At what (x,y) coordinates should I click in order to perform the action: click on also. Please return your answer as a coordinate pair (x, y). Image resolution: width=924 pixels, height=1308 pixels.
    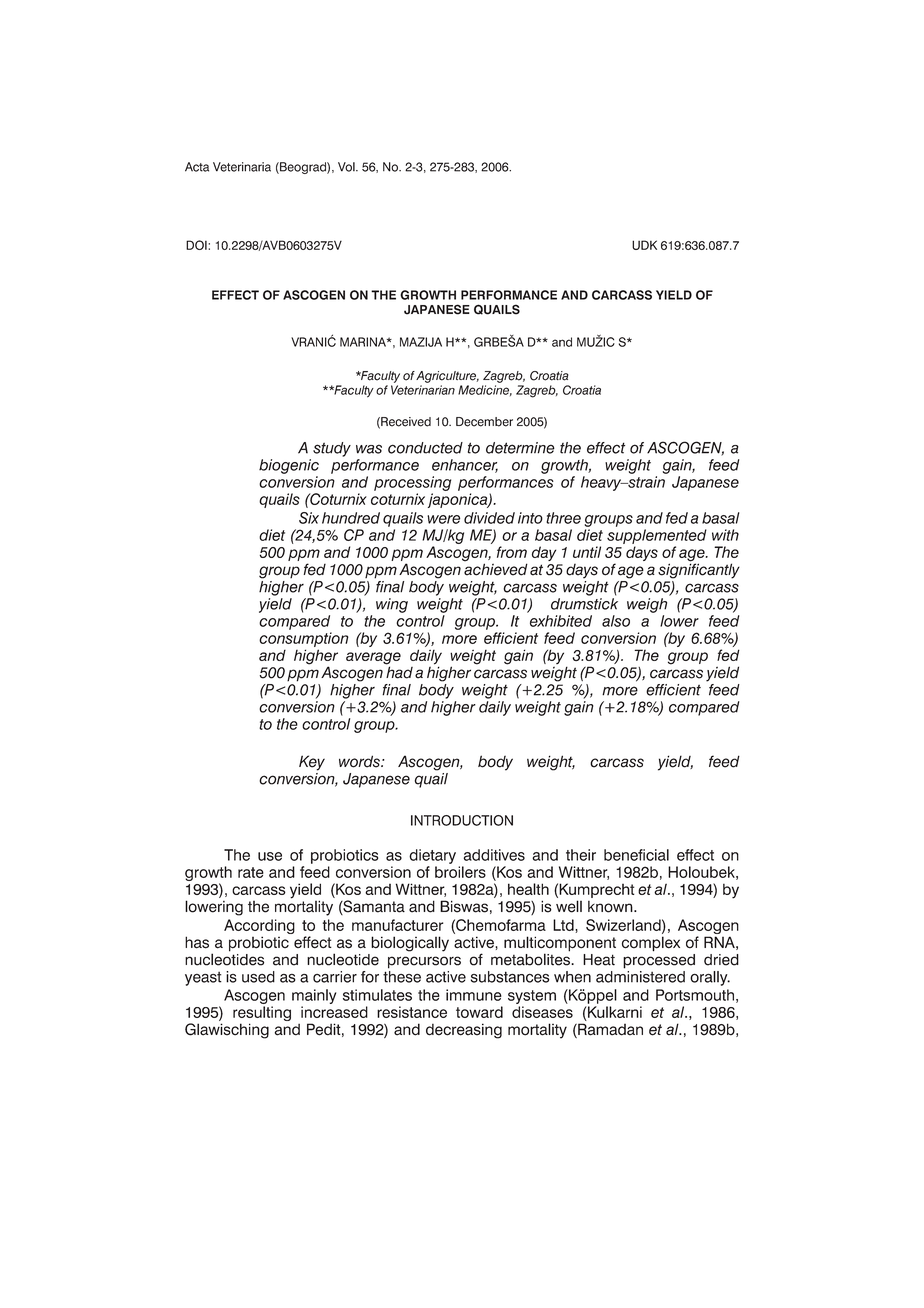
    Looking at the image, I should click on (616, 621).
